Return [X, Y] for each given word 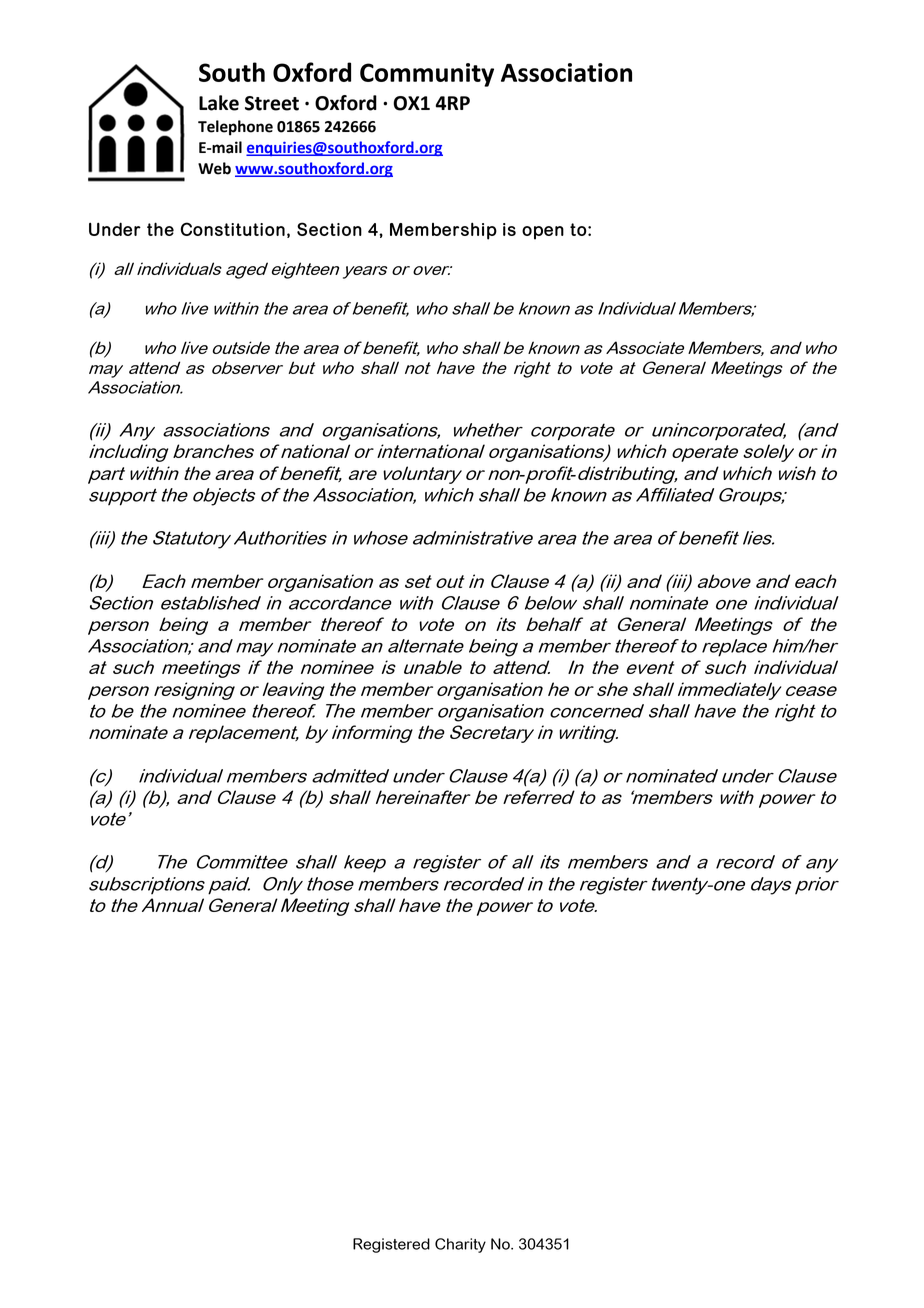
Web [214, 168]
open [543, 233]
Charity [460, 1245]
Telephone [235, 128]
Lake [219, 103]
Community [427, 75]
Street [272, 103]
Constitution [232, 229]
